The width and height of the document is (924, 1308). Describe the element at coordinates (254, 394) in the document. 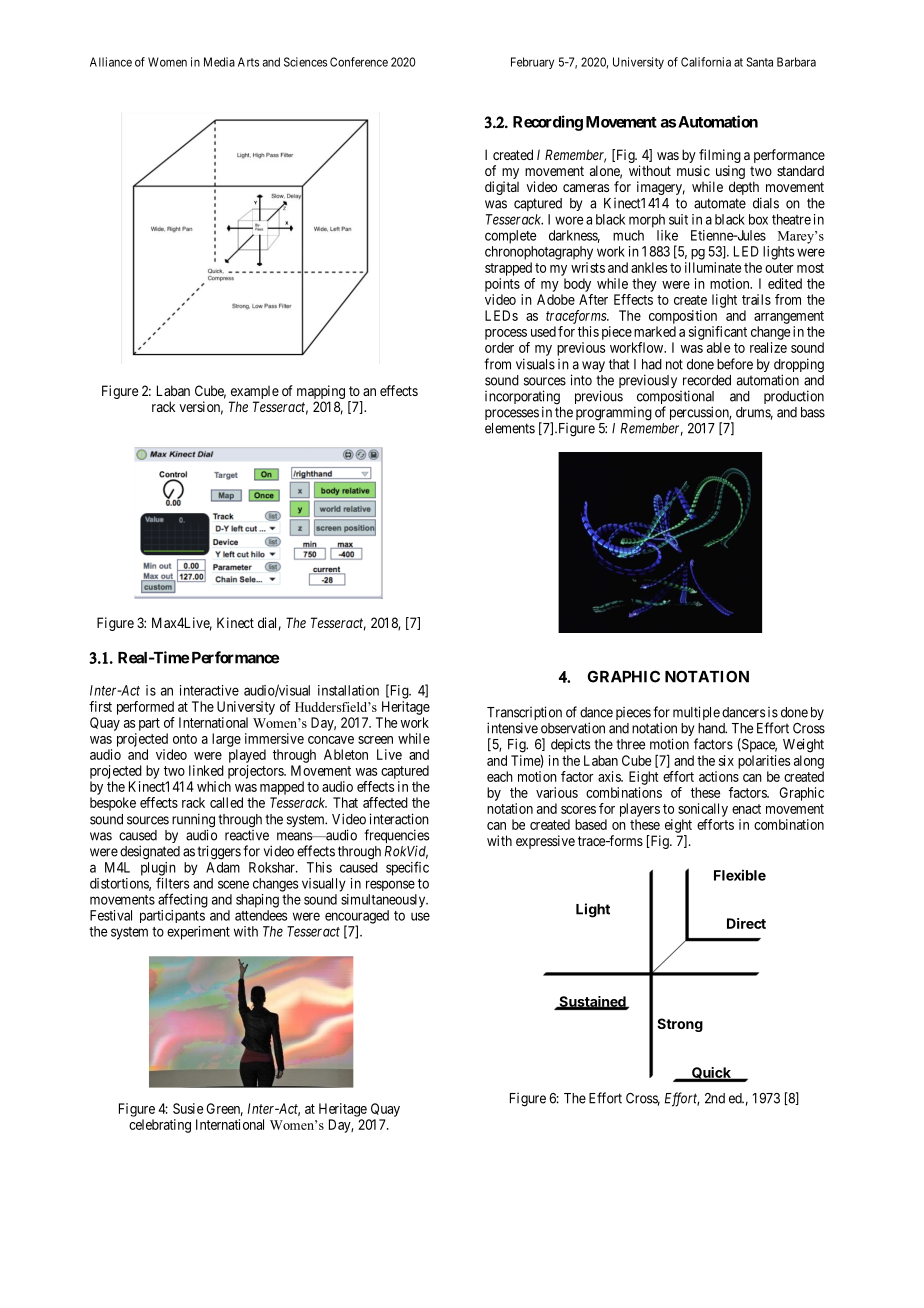

I see `example` at that location.
